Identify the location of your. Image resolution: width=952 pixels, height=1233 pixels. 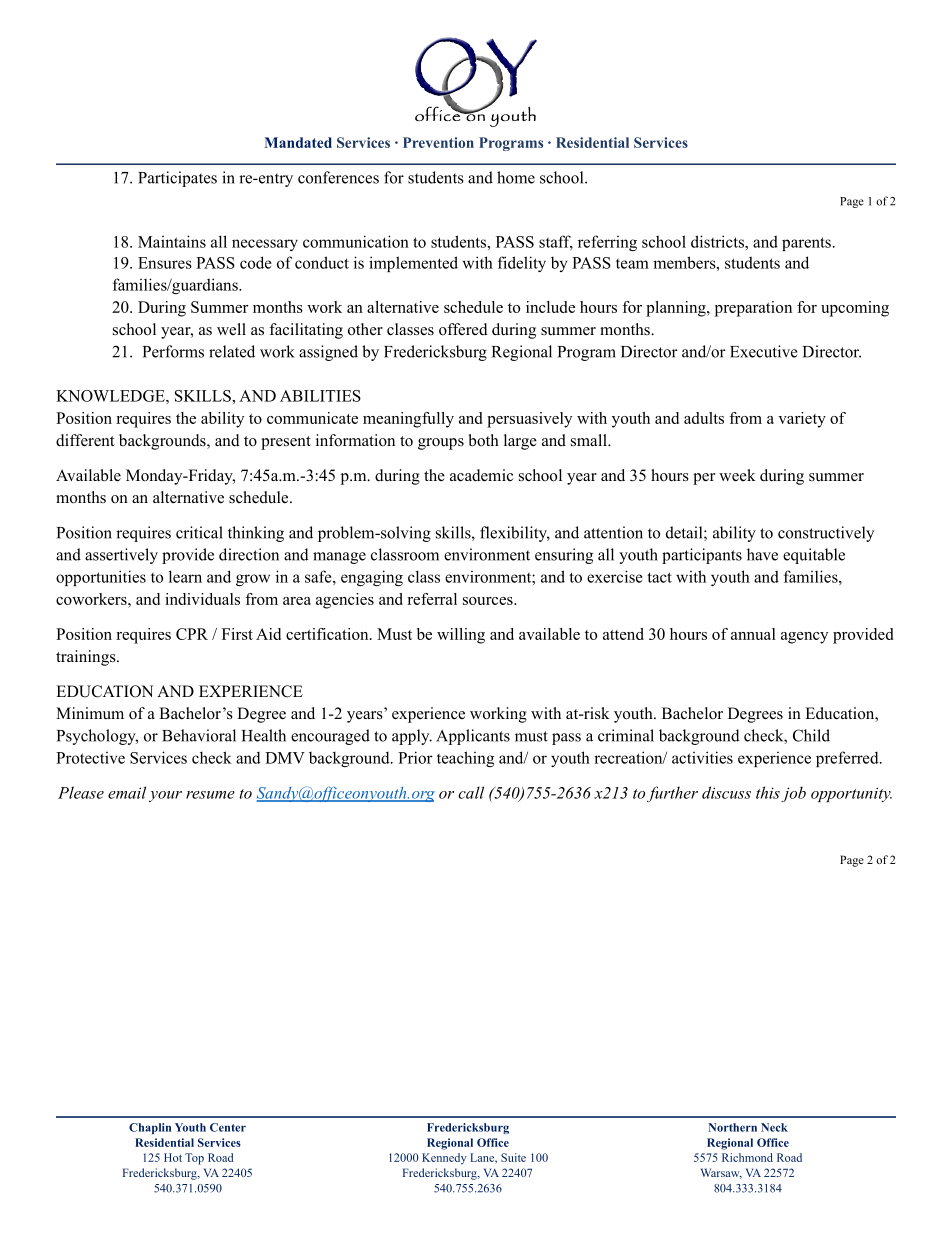
(165, 796).
